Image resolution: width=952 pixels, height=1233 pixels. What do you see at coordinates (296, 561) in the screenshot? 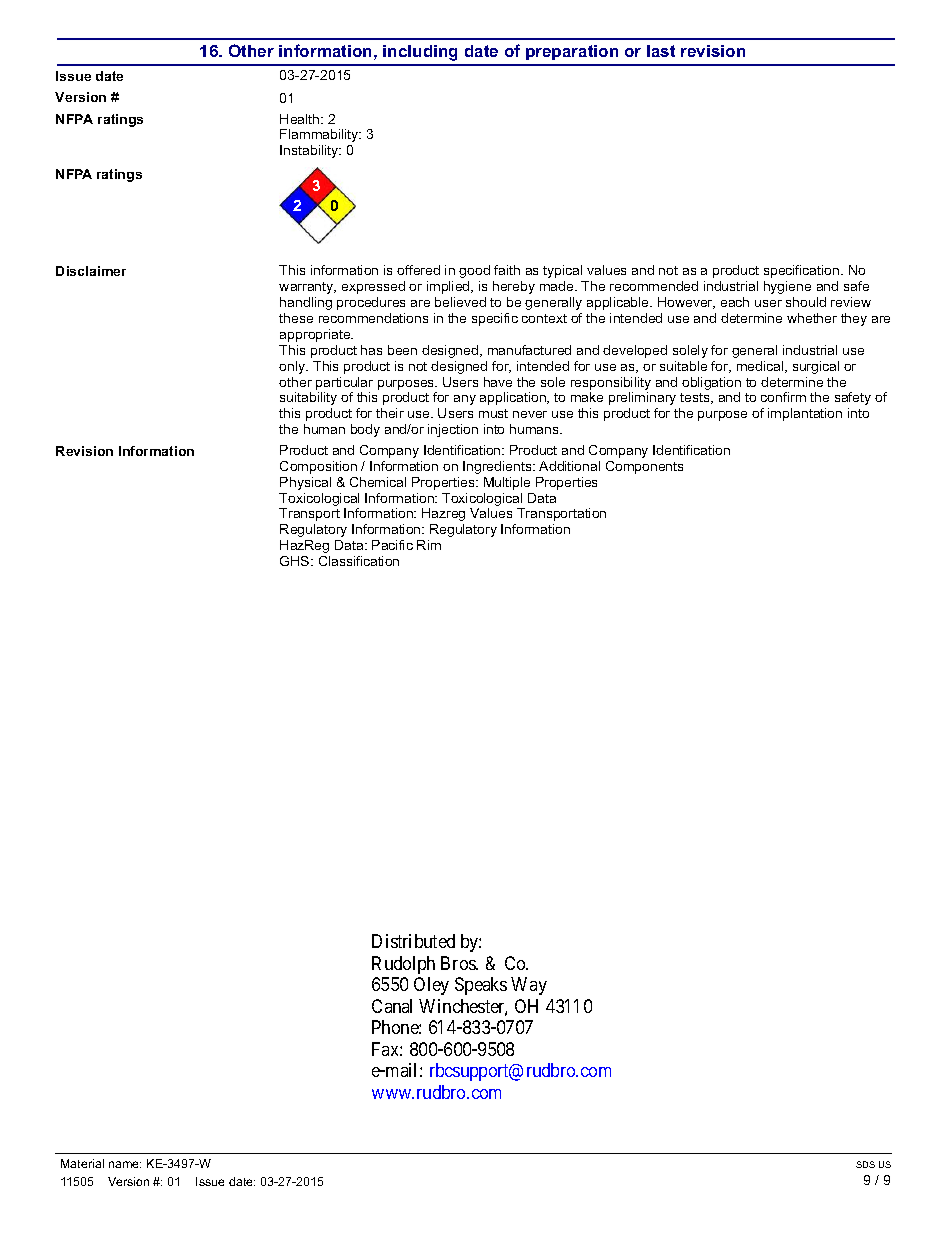
I see `GHS` at bounding box center [296, 561].
